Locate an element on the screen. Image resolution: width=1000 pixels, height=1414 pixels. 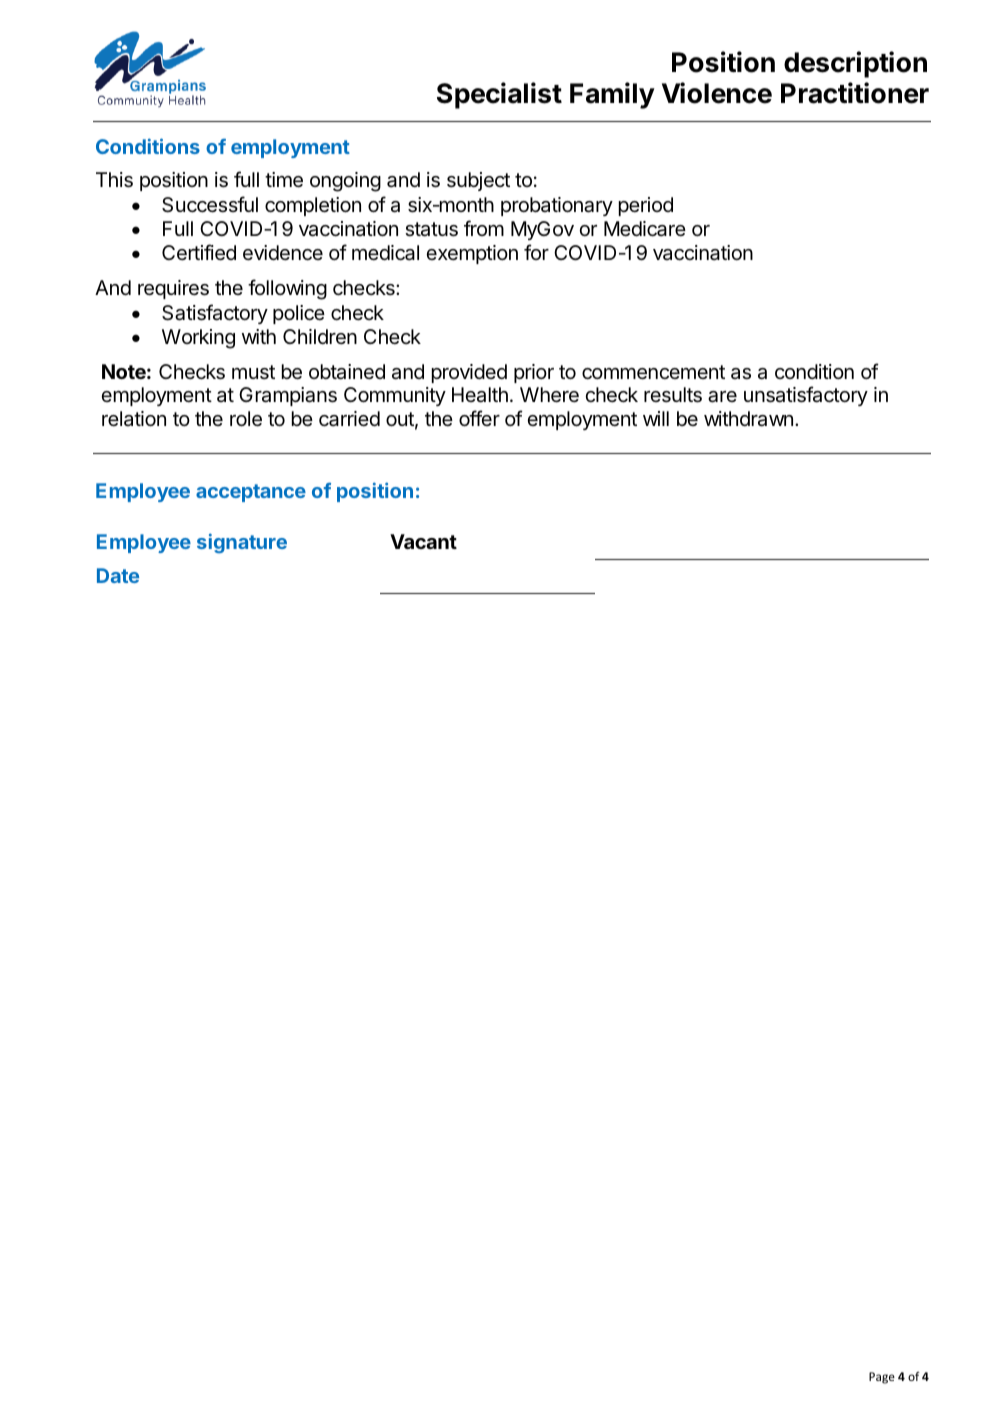
acceptance is located at coordinates (251, 493).
